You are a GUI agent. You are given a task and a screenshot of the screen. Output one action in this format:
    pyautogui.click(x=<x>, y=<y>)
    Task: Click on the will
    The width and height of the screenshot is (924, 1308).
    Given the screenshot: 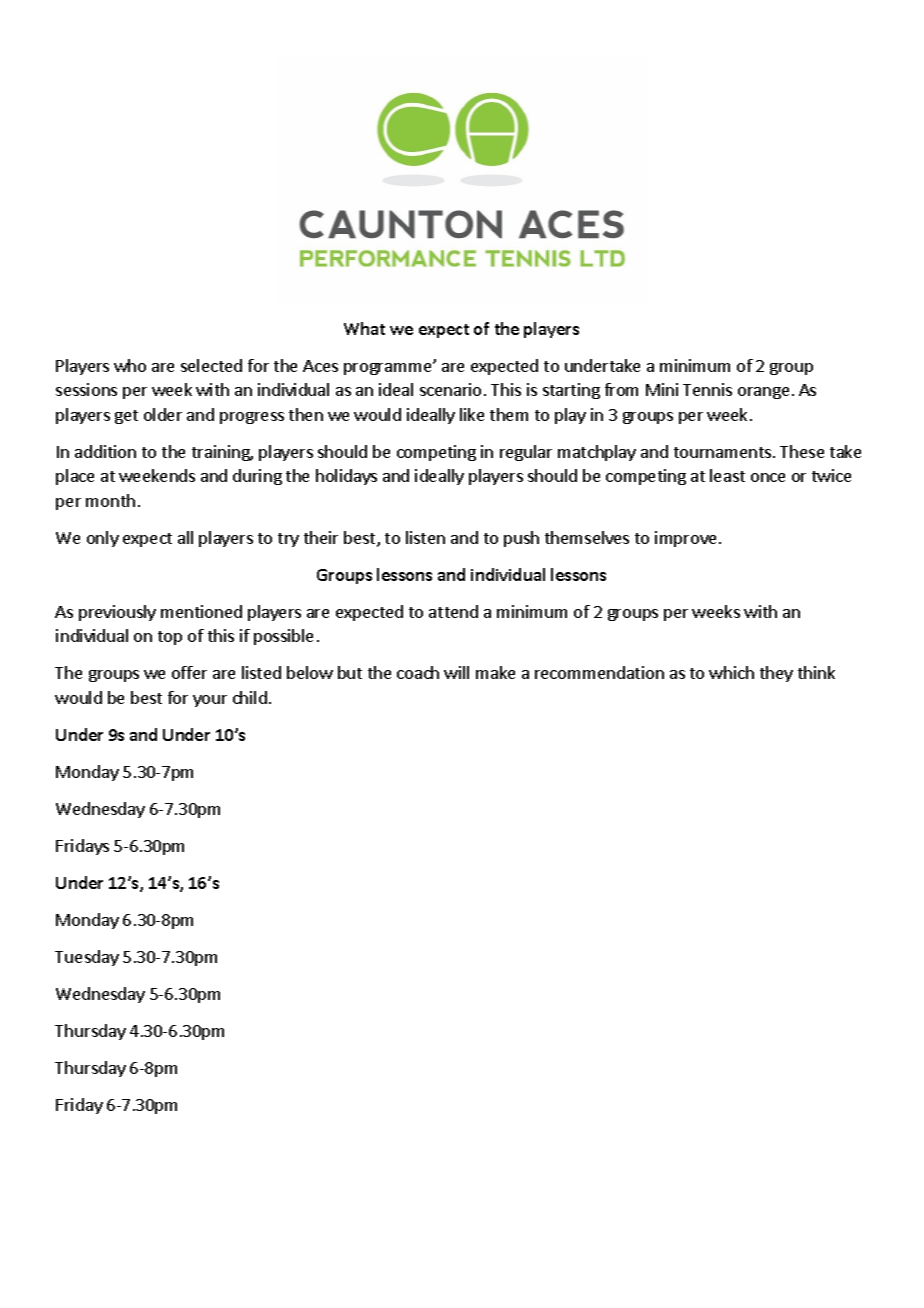 What is the action you would take?
    pyautogui.click(x=456, y=672)
